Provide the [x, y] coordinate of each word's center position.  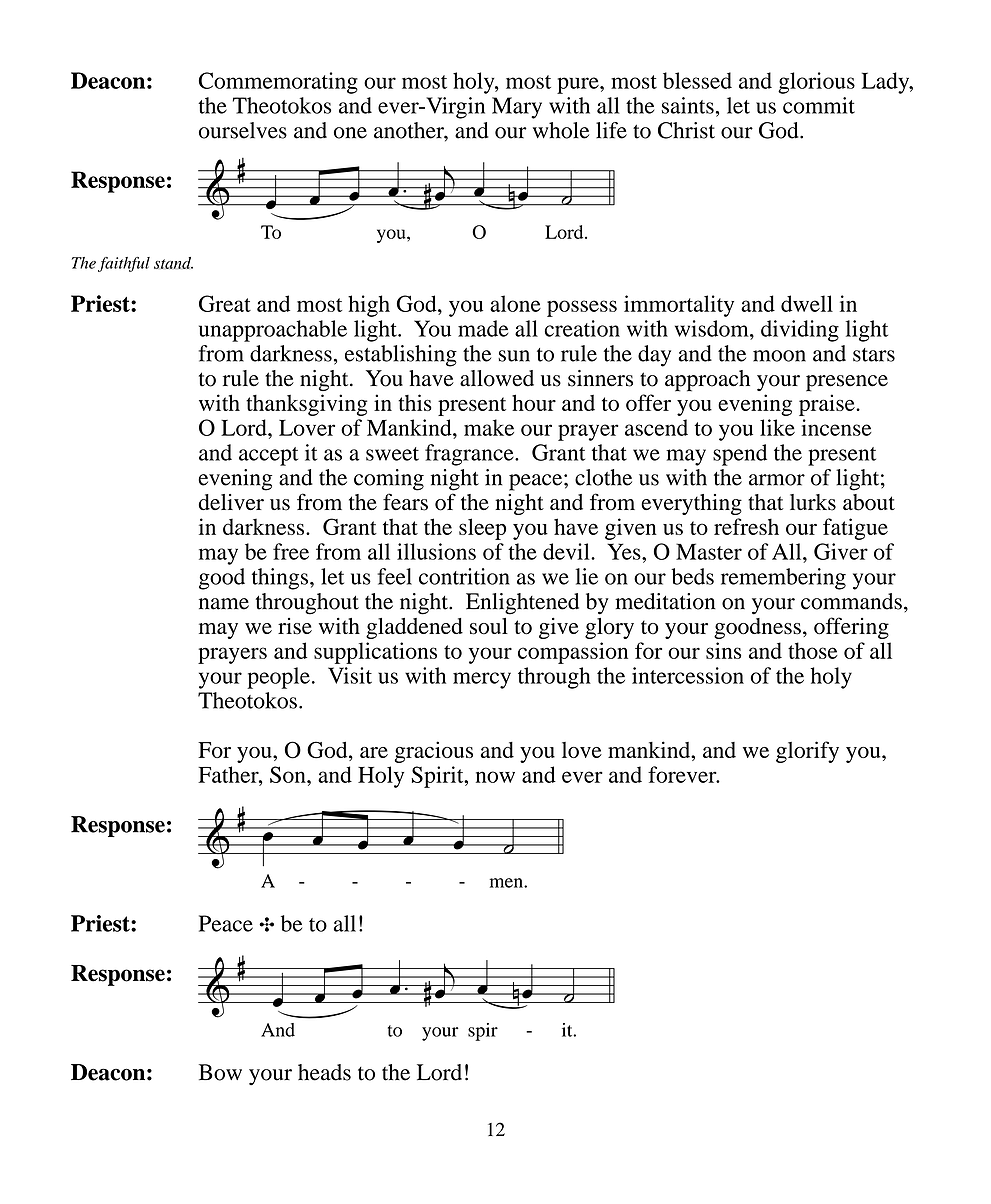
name [224, 604]
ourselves [243, 130]
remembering [783, 579]
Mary [517, 108]
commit [819, 105]
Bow [220, 1072]
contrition [464, 576]
